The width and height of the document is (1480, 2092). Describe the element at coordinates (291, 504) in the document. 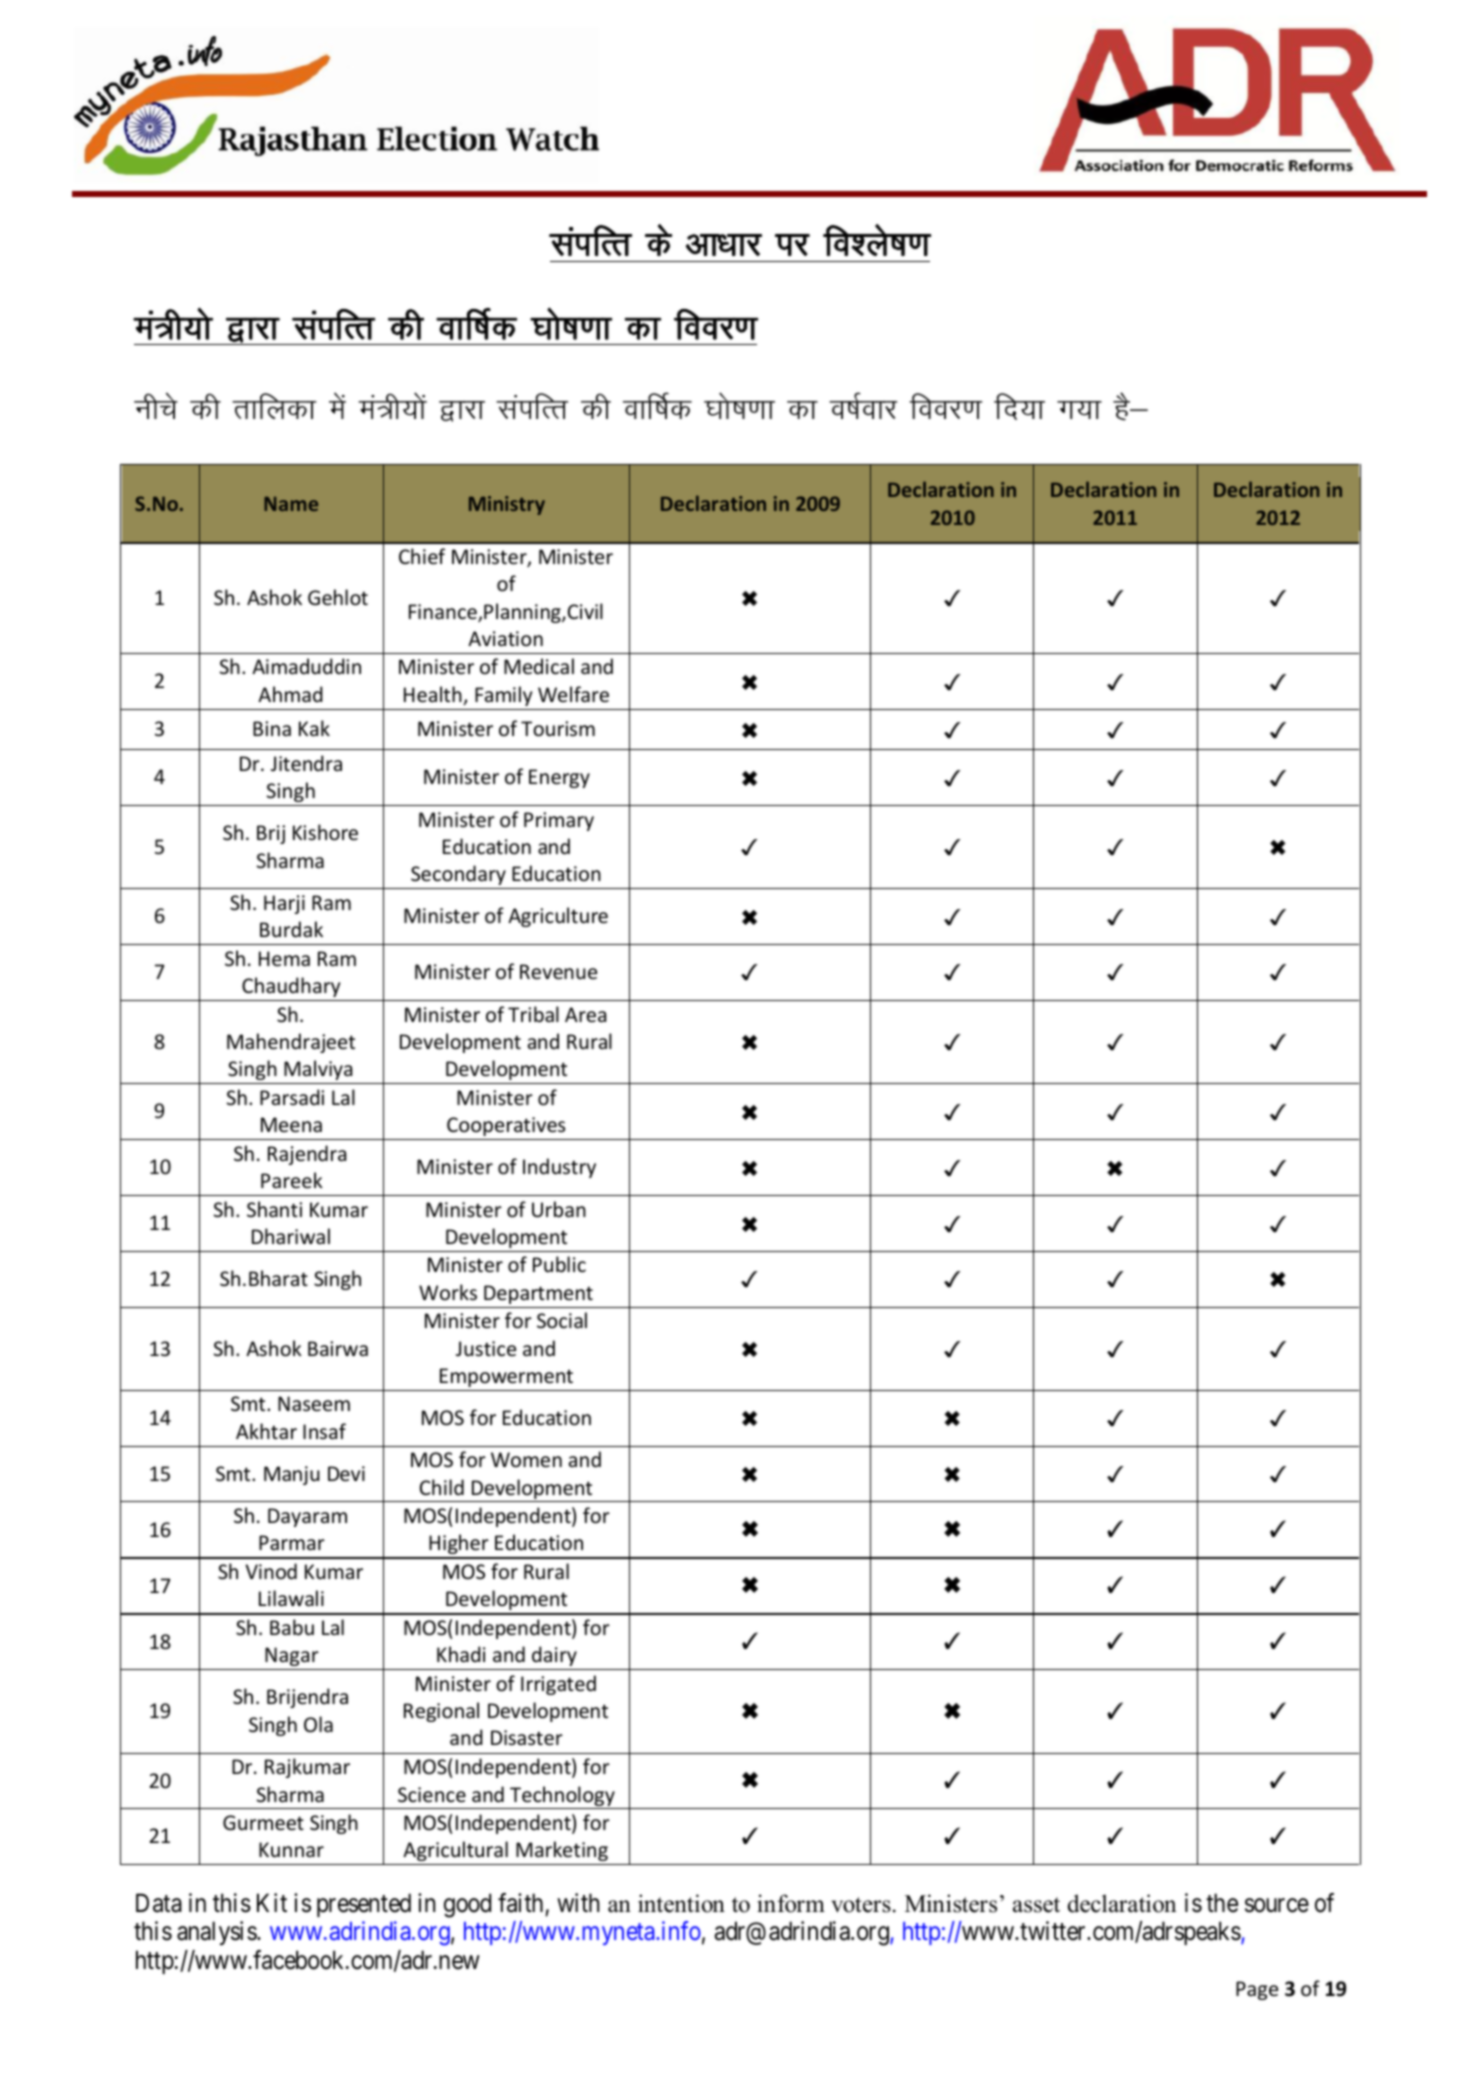

I see `Name` at that location.
